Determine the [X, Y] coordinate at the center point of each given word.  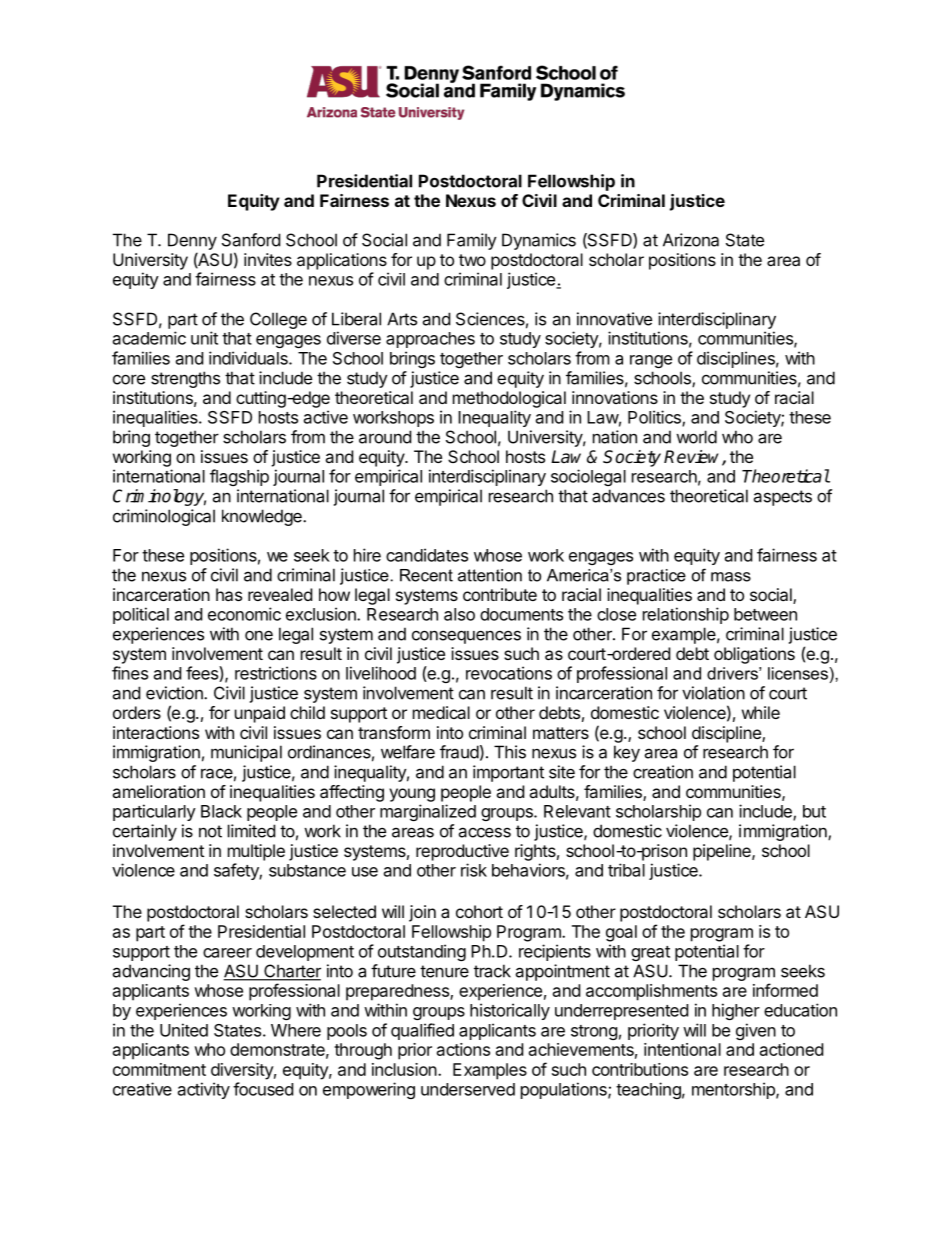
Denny [192, 241]
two [472, 260]
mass [731, 577]
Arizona [691, 240]
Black [221, 811]
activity [204, 1090]
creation [663, 772]
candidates [427, 555]
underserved [468, 1089]
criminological [164, 517]
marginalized [428, 812]
